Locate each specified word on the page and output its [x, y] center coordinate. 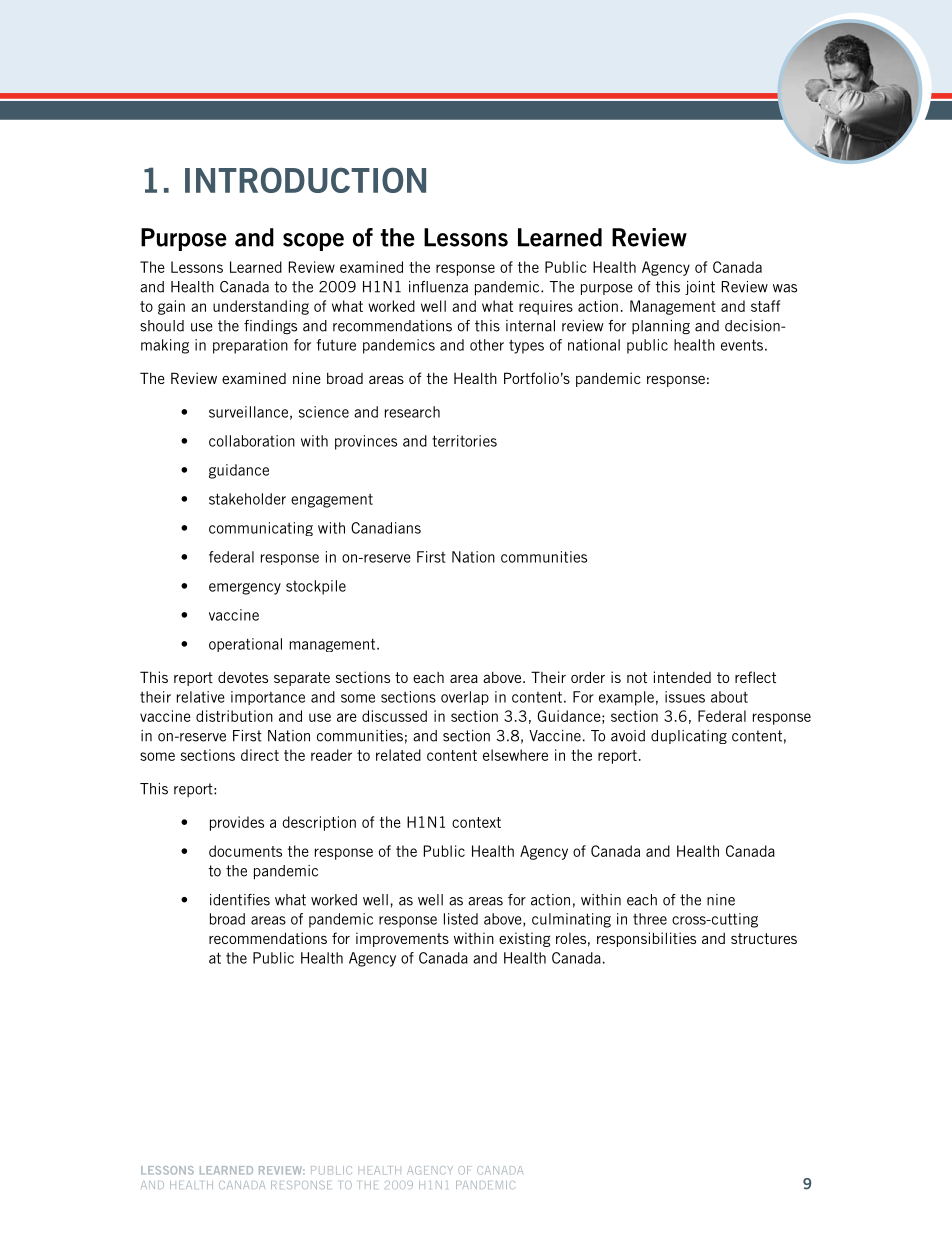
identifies [240, 900]
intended [682, 677]
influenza [438, 287]
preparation [250, 346]
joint [700, 288]
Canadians [386, 528]
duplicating [689, 737]
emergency [245, 589]
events [742, 345]
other [487, 345]
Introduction [305, 180]
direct [260, 755]
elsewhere [515, 755]
